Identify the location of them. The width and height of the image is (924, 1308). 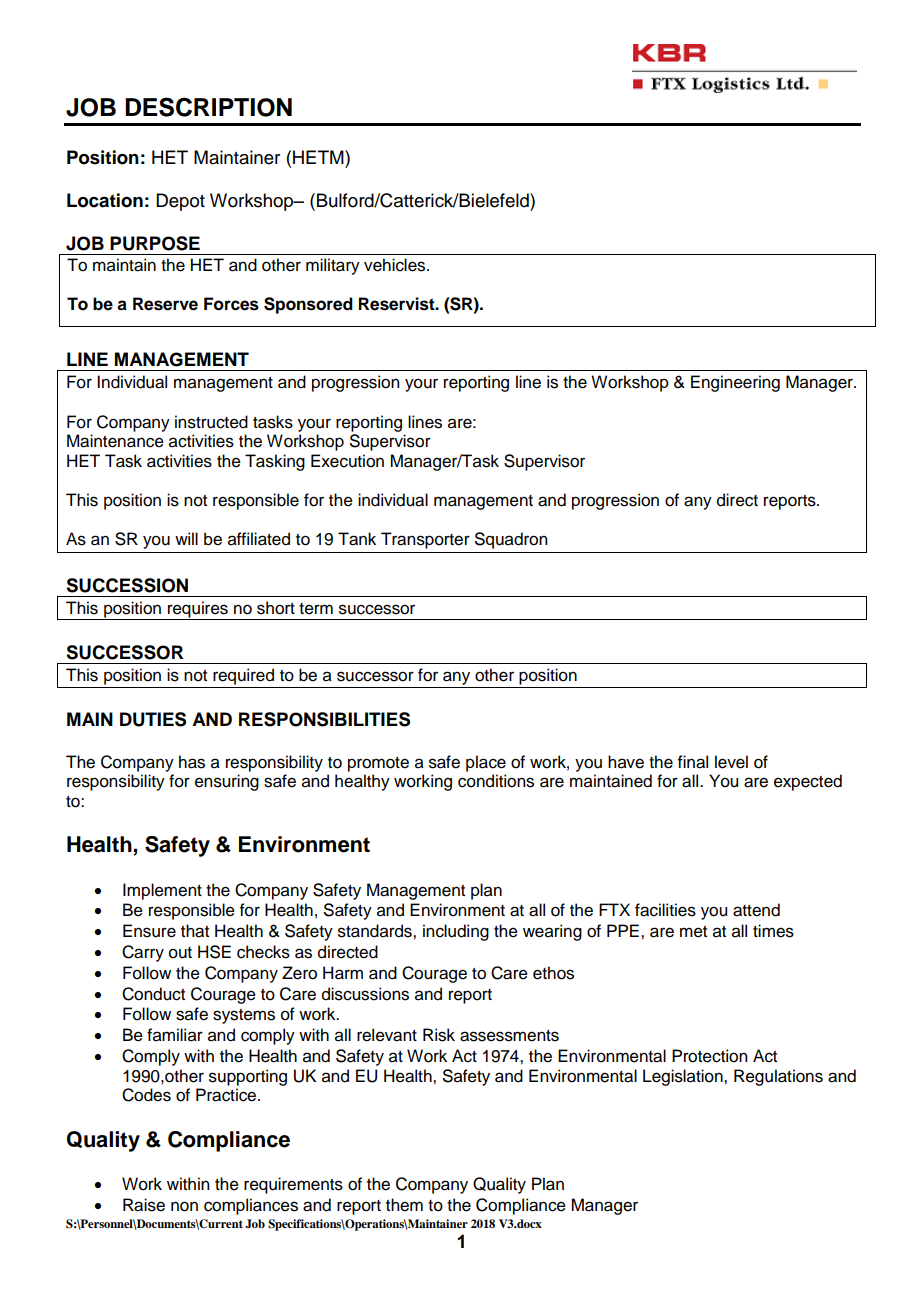
(404, 1205).
